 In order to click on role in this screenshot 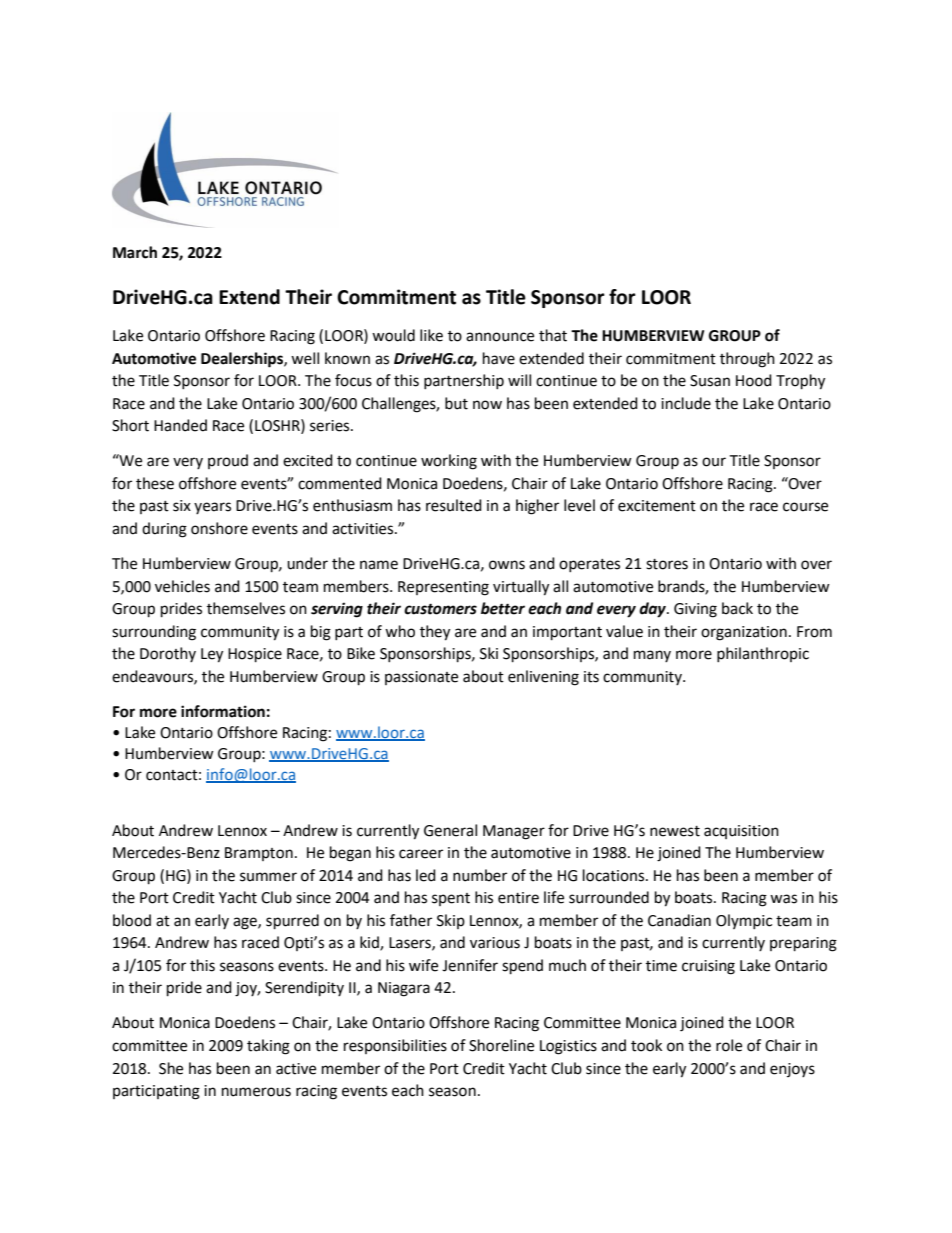, I will do `click(729, 1045)`.
